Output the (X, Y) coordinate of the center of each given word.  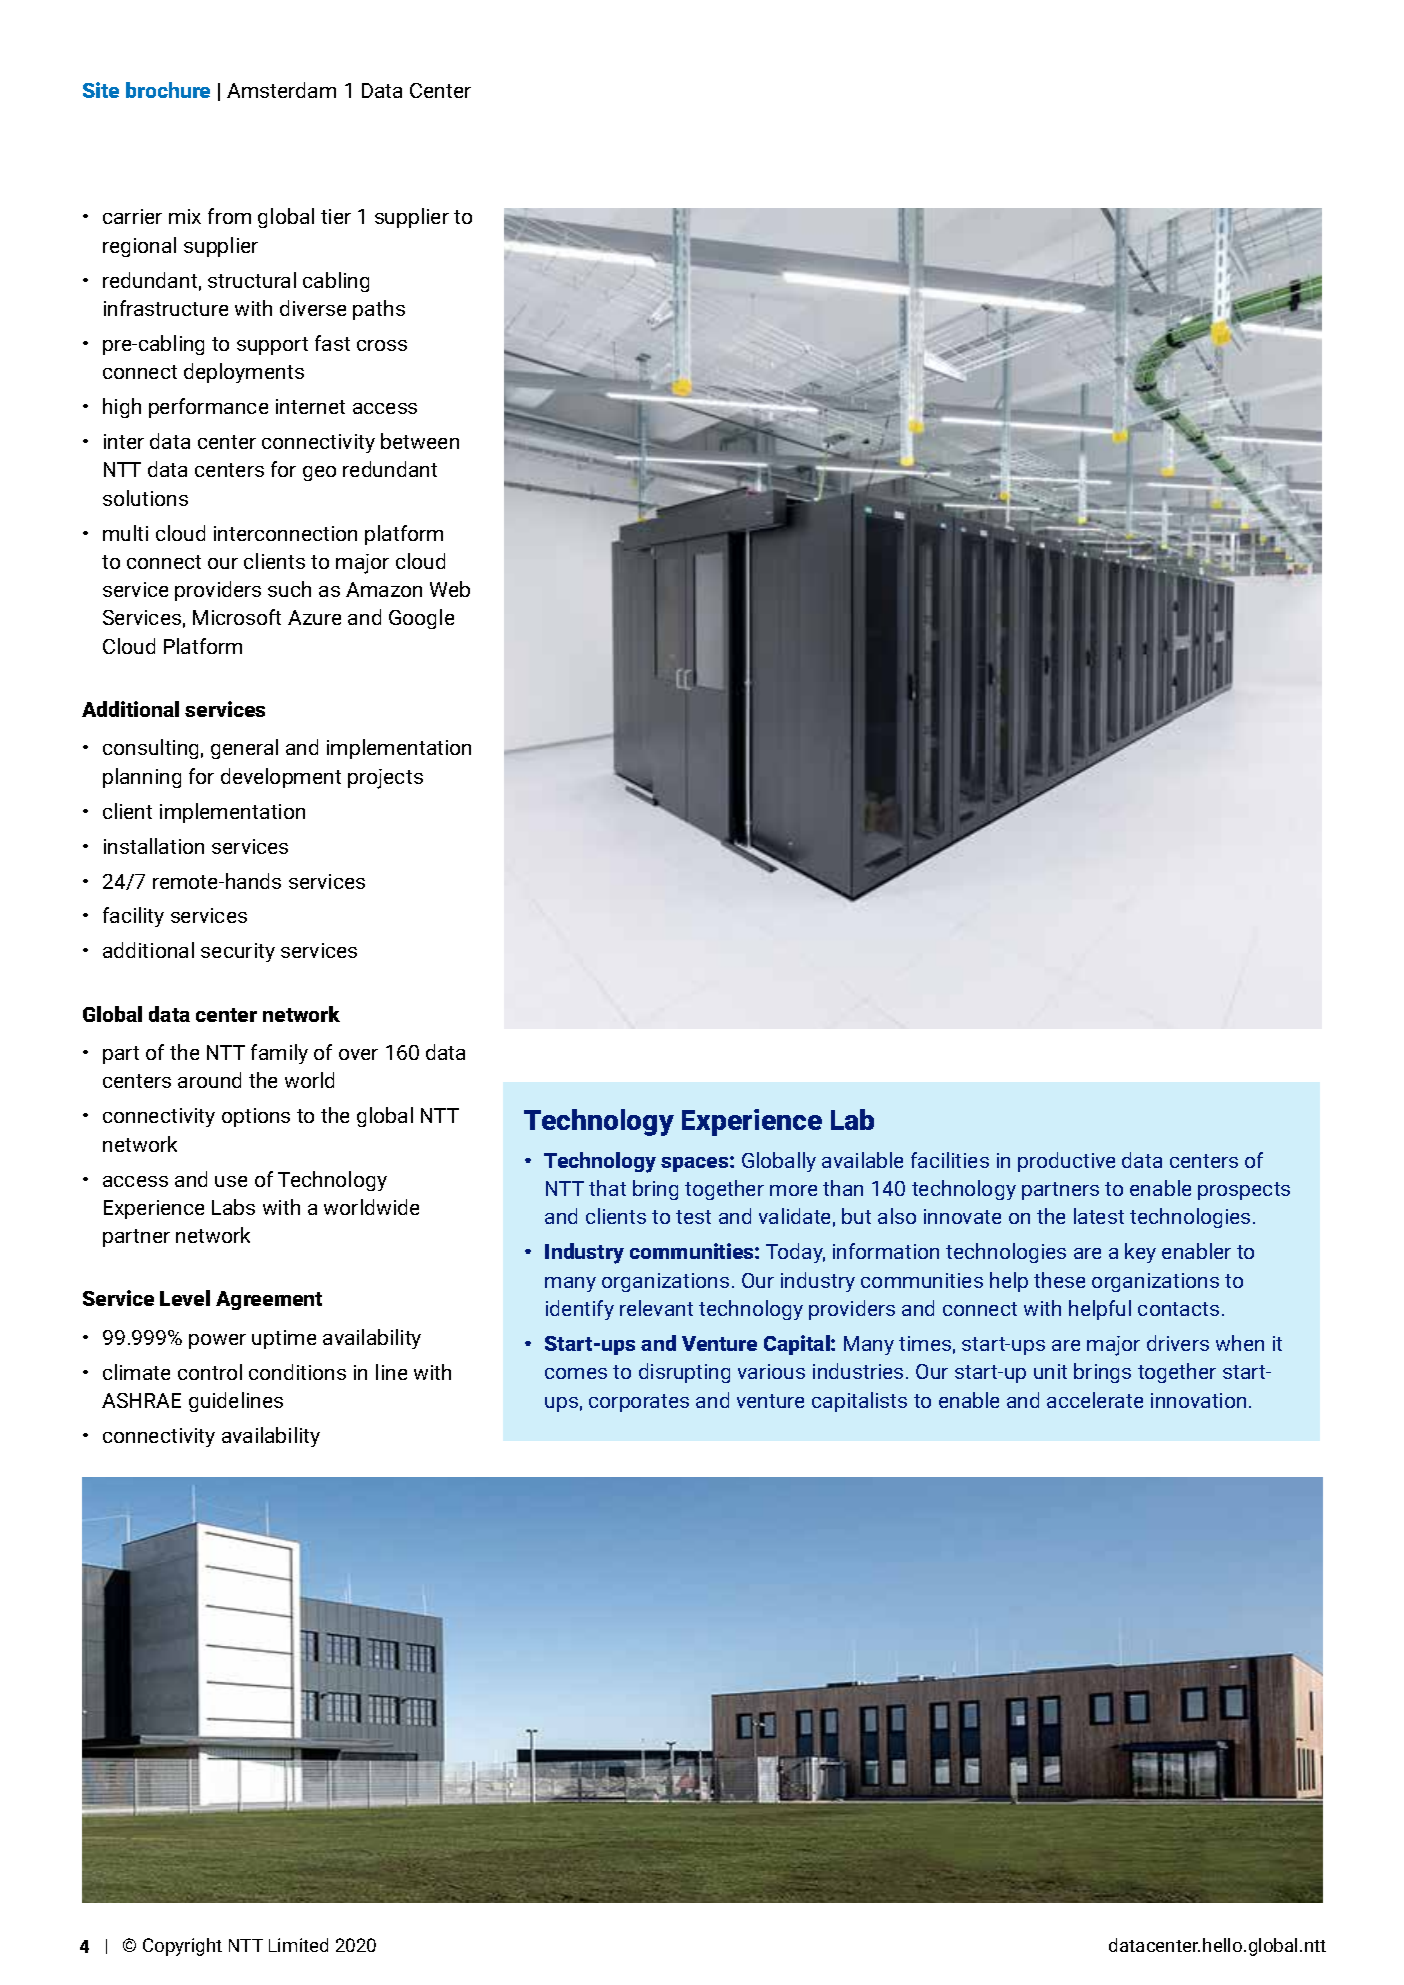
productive (1066, 1162)
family (279, 1054)
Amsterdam (281, 90)
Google (421, 619)
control (210, 1372)
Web (450, 589)
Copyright (182, 1947)
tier (336, 216)
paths (379, 310)
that (607, 1188)
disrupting (684, 1373)
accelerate (1095, 1400)
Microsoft (237, 617)
